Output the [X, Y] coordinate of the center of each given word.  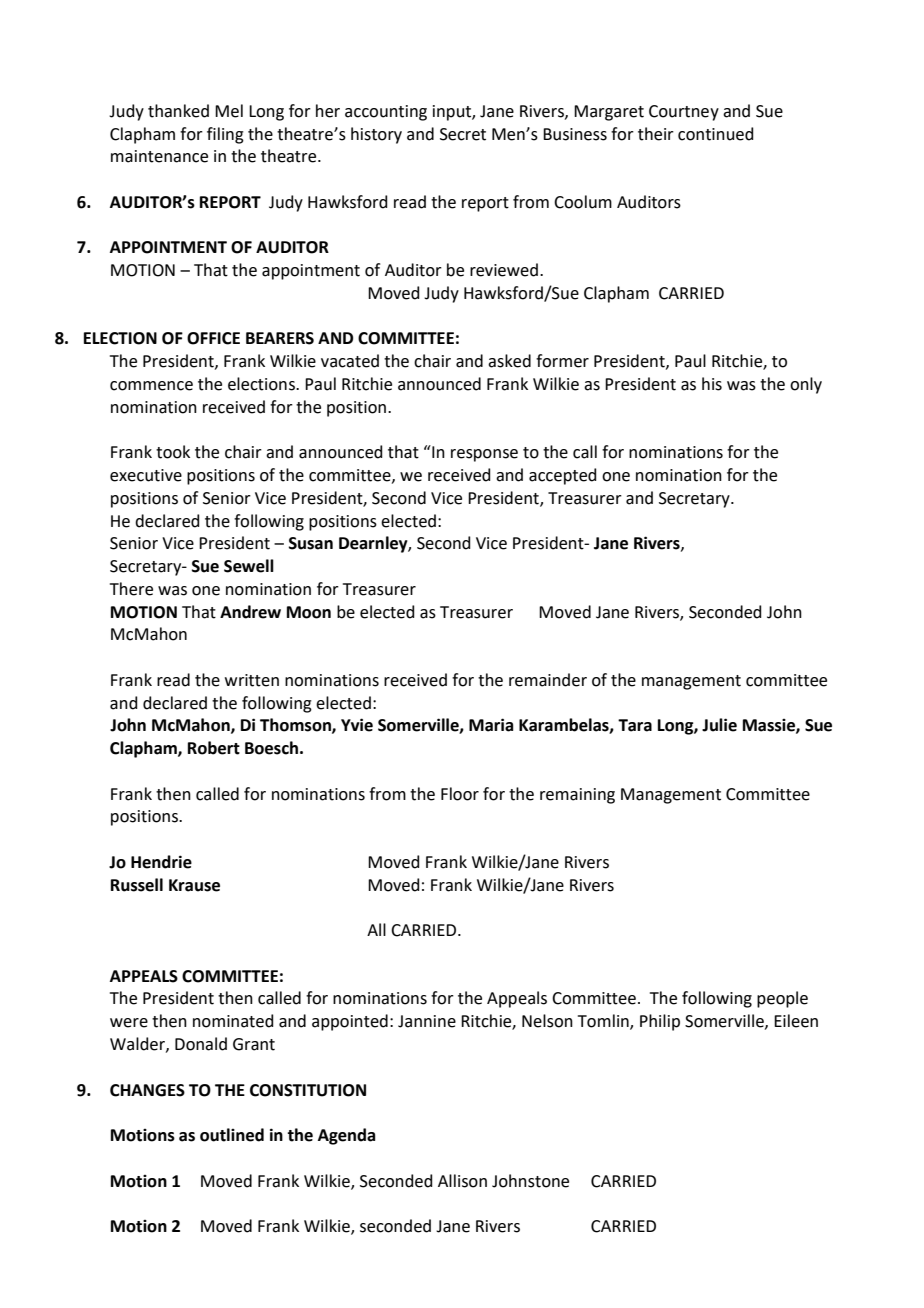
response [484, 455]
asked [509, 361]
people [782, 999]
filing [225, 135]
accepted [563, 476]
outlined [232, 1135]
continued [716, 134]
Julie [719, 725]
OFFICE [213, 338]
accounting [386, 113]
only [806, 385]
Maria [491, 725]
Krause [194, 885]
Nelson [547, 1021]
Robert [214, 748]
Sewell [249, 566]
